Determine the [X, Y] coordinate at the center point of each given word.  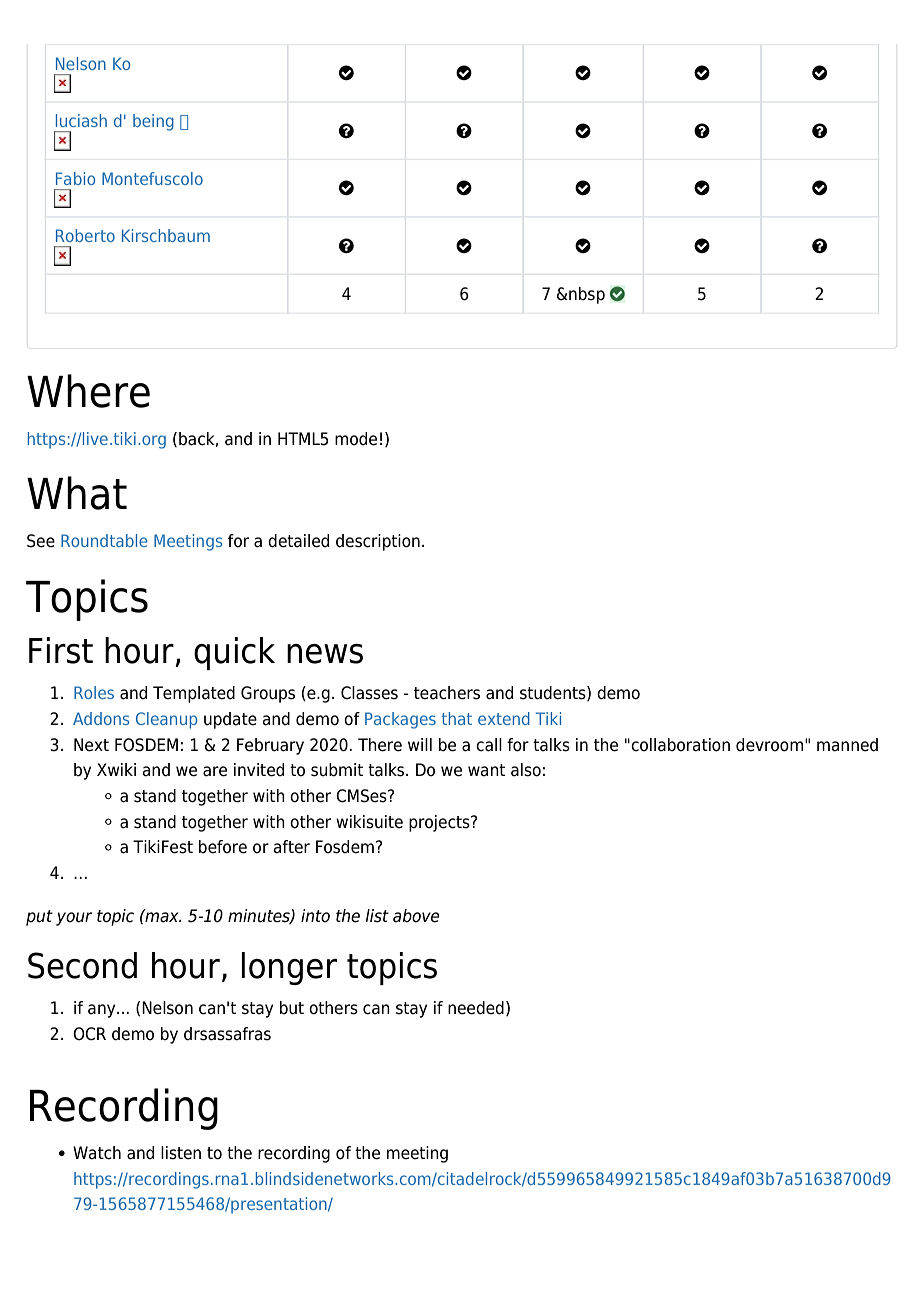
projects [440, 823]
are [215, 771]
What [77, 493]
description [378, 542]
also [526, 770]
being [153, 122]
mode [356, 439]
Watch [97, 1153]
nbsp [586, 295]
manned [847, 745]
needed [476, 1008]
